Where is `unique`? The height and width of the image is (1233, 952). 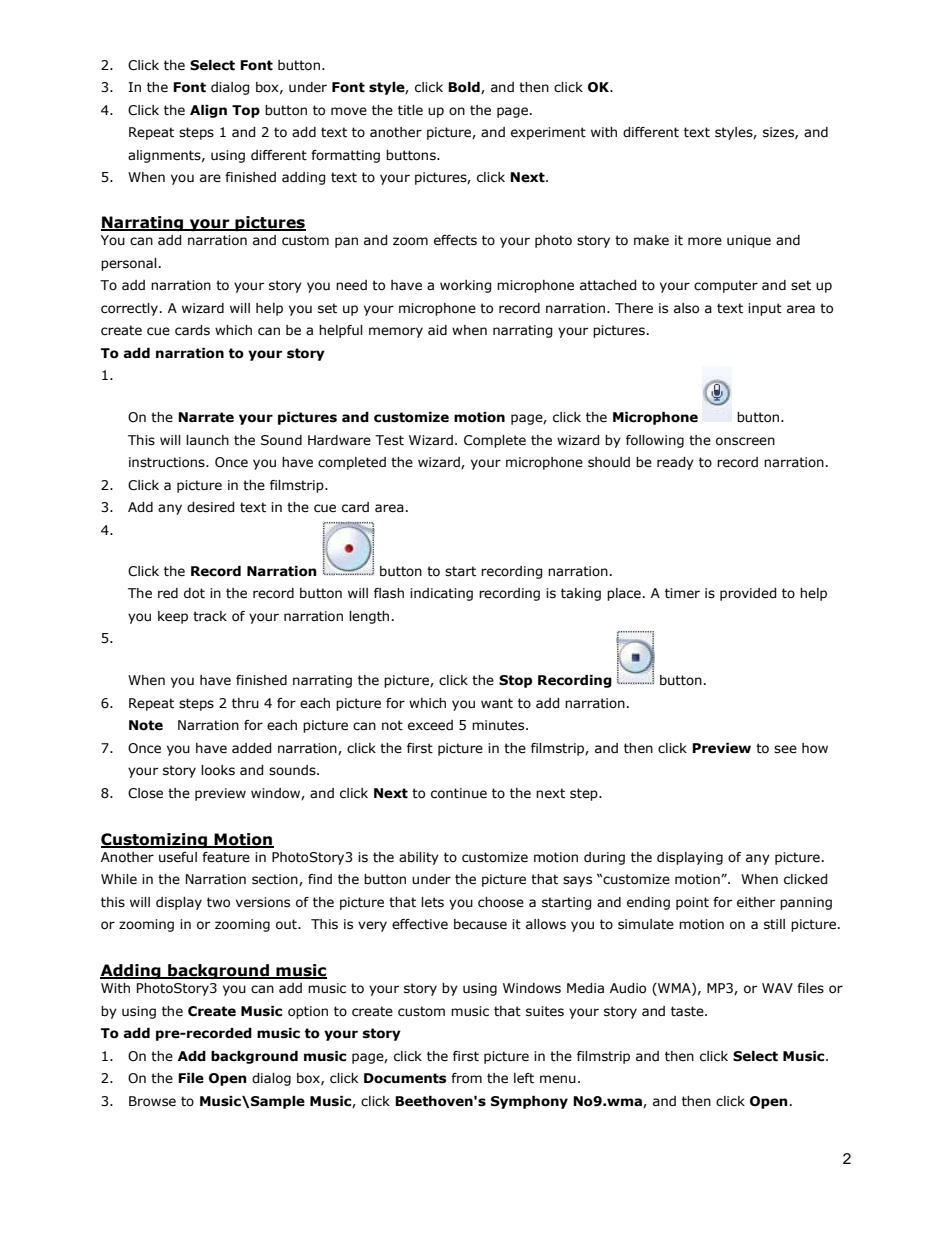
unique is located at coordinates (749, 241).
